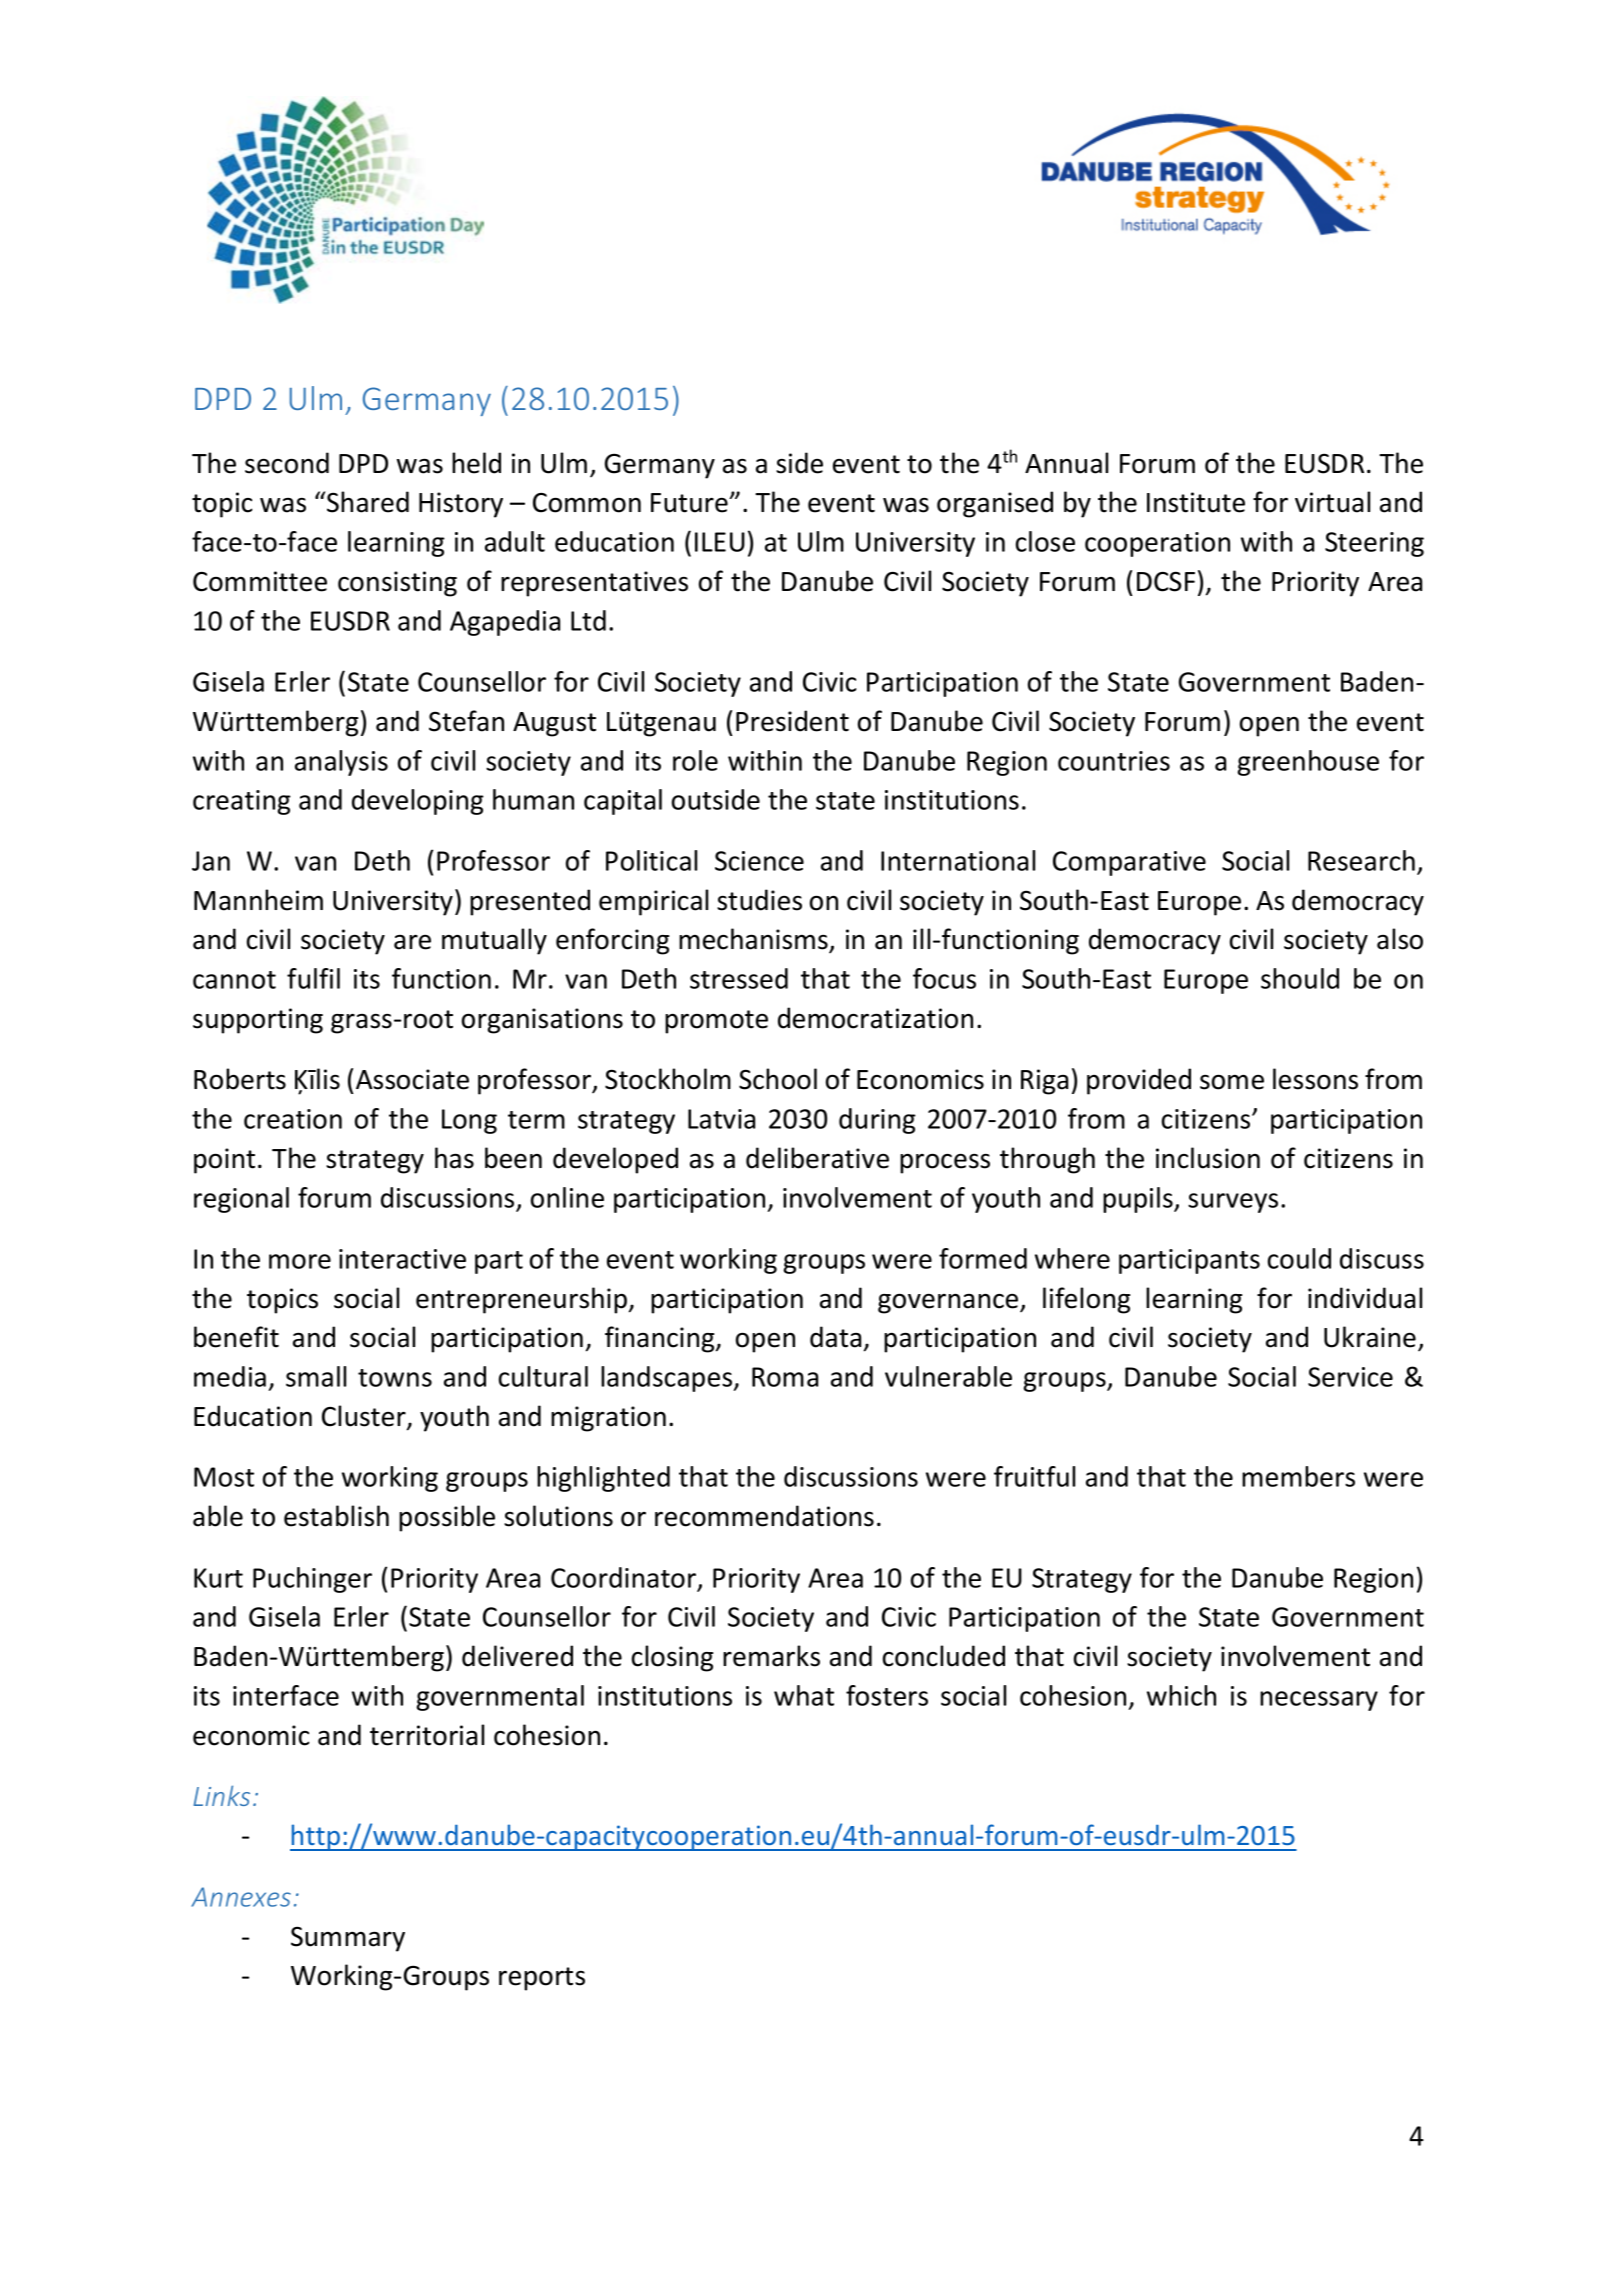  Describe the element at coordinates (690, 503) in the page. I see `Future` at that location.
